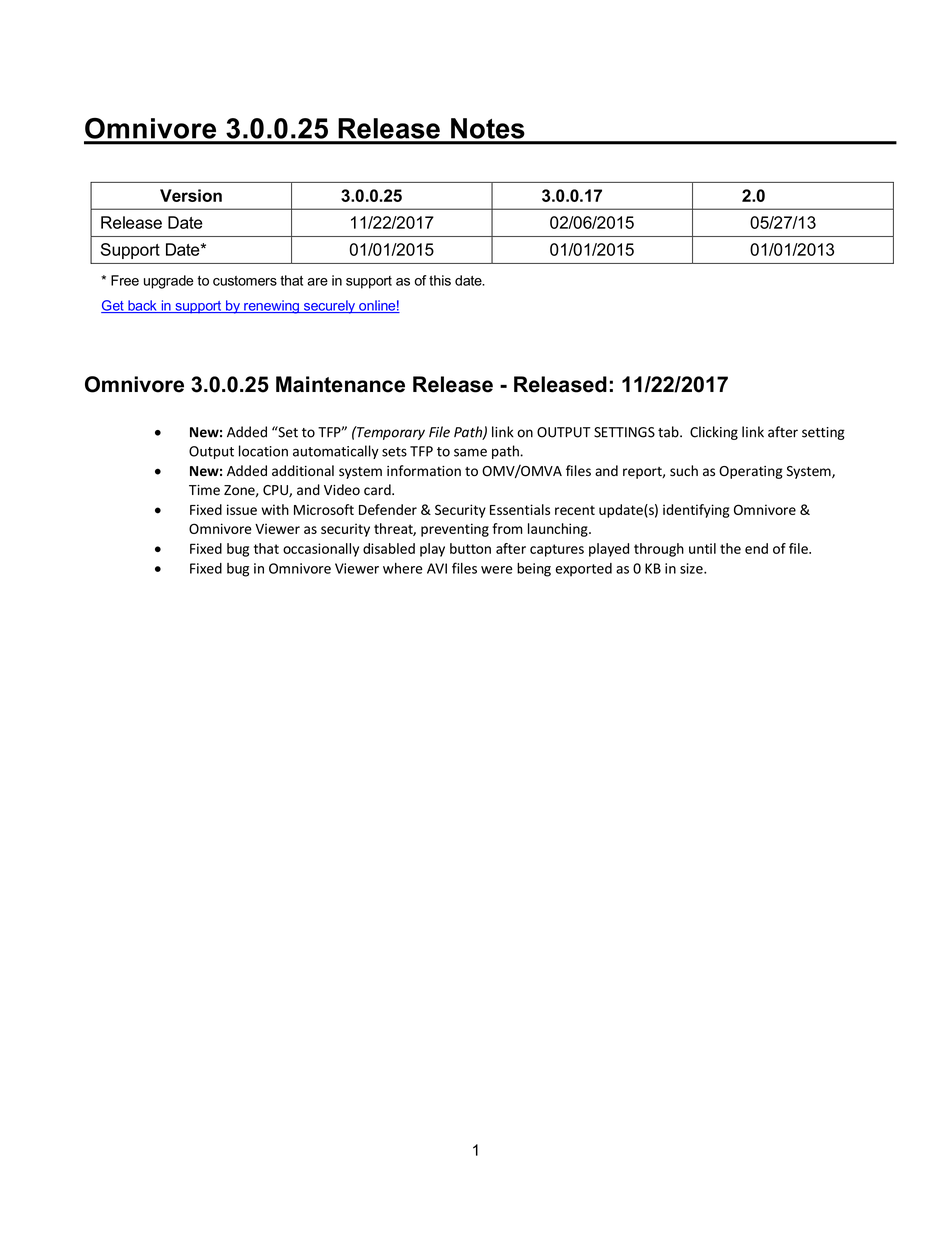 This screenshot has height=1233, width=952. Describe the element at coordinates (437, 568) in the screenshot. I see `AVI` at that location.
